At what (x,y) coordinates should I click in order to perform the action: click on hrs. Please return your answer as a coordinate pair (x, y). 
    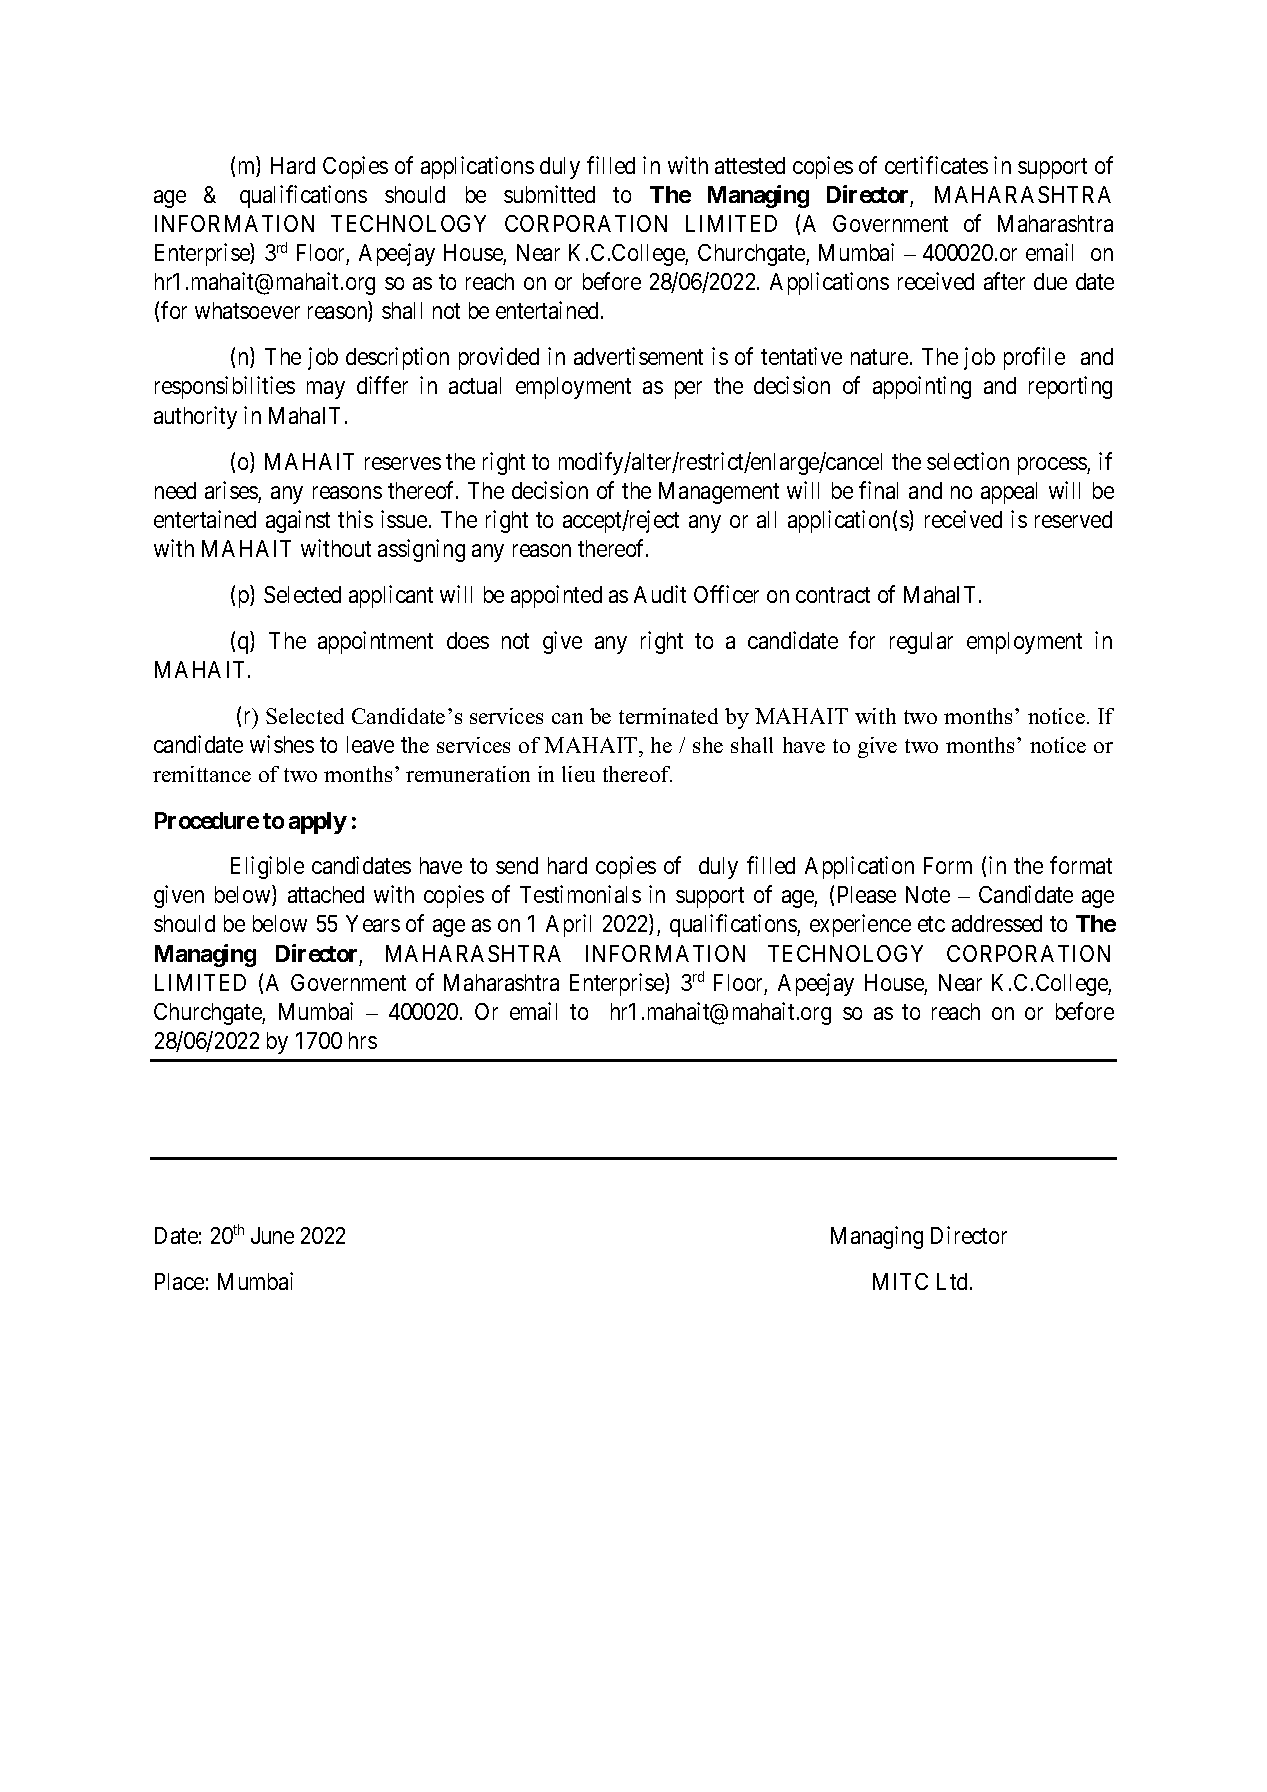
    Looking at the image, I should click on (363, 1040).
